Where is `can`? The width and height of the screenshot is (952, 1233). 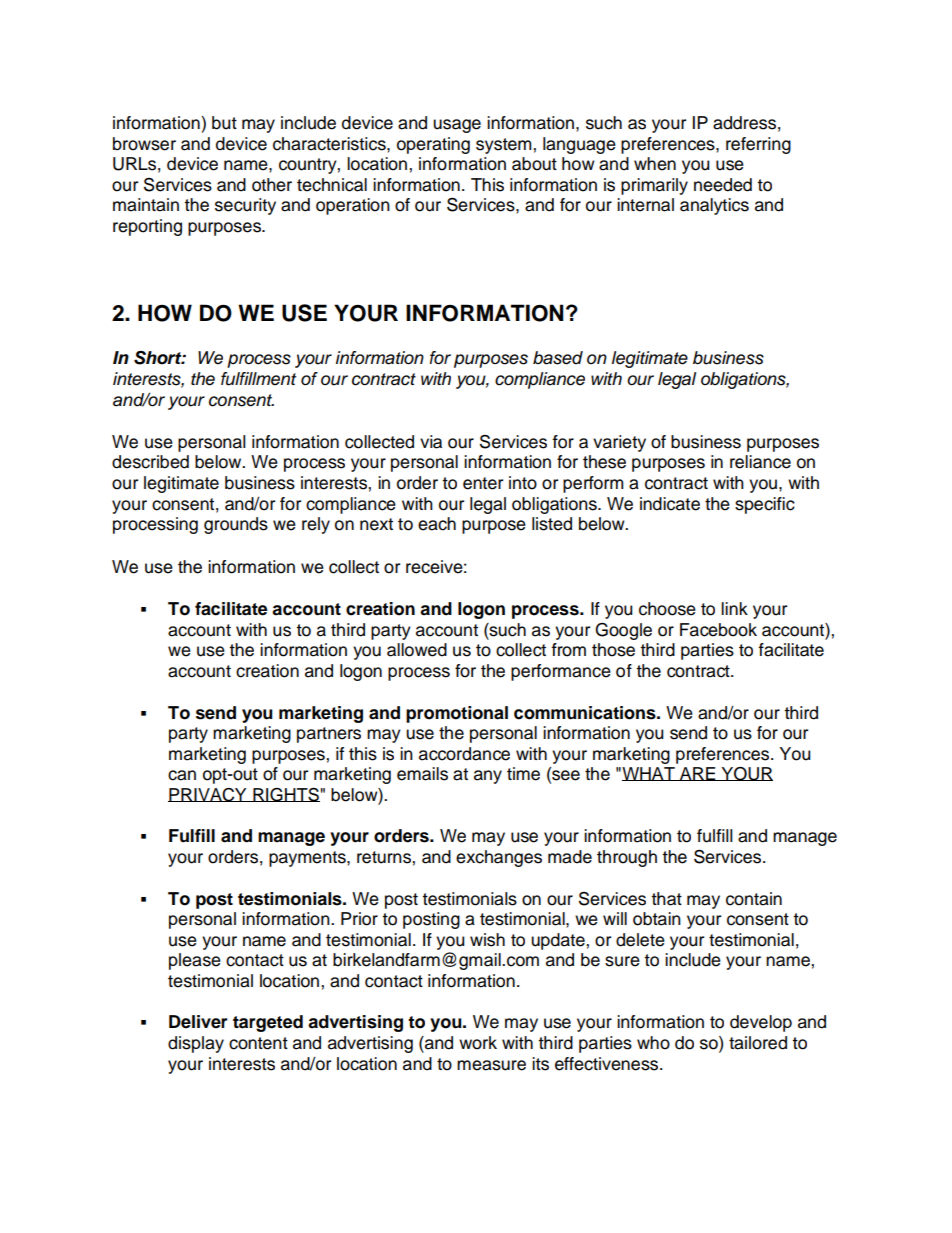 can is located at coordinates (182, 775).
